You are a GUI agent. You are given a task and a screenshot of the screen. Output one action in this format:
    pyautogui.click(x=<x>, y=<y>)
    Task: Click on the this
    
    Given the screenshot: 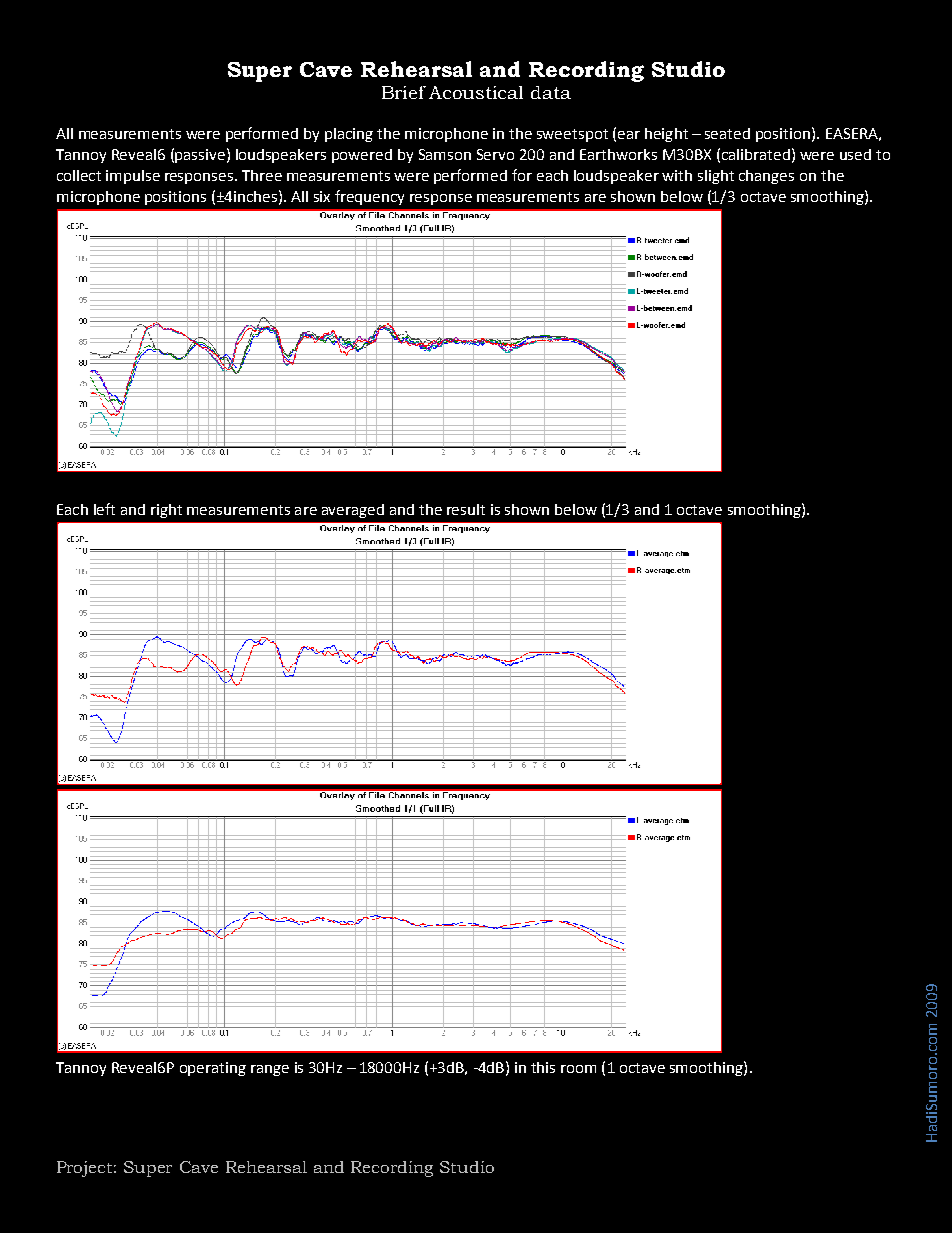 What is the action you would take?
    pyautogui.click(x=543, y=1067)
